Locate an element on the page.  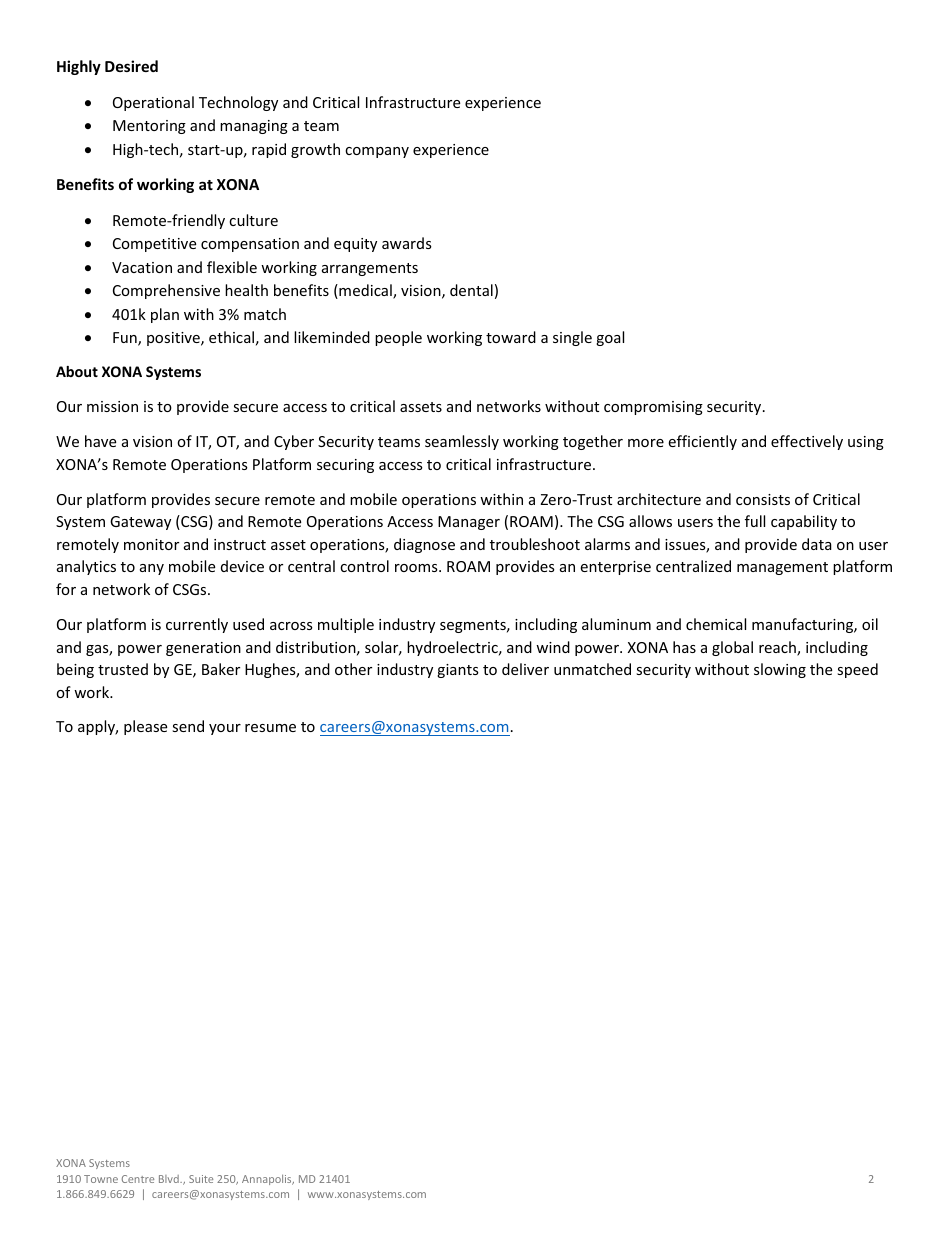
have is located at coordinates (100, 441).
